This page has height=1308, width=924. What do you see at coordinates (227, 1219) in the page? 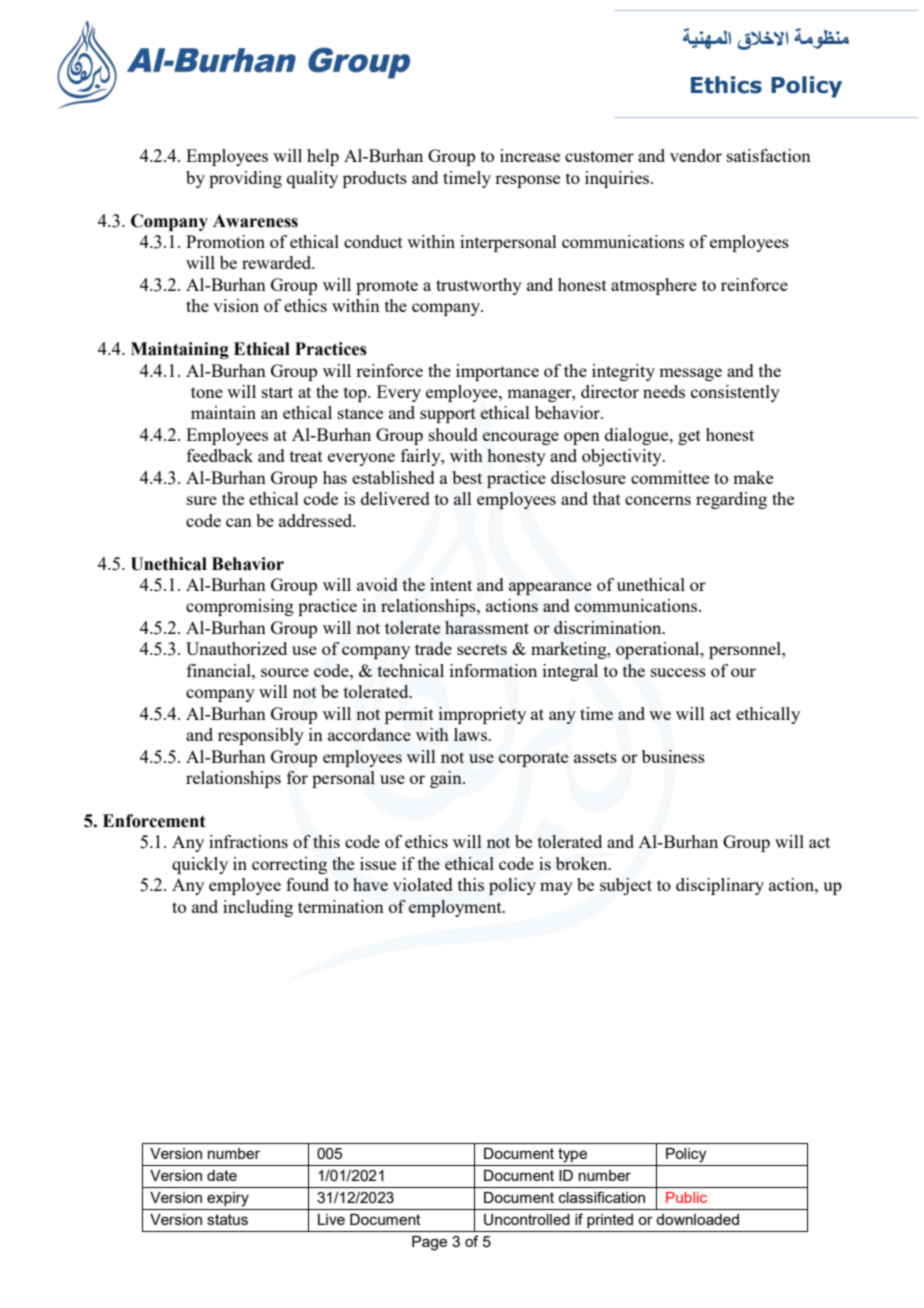
I see `status` at bounding box center [227, 1219].
